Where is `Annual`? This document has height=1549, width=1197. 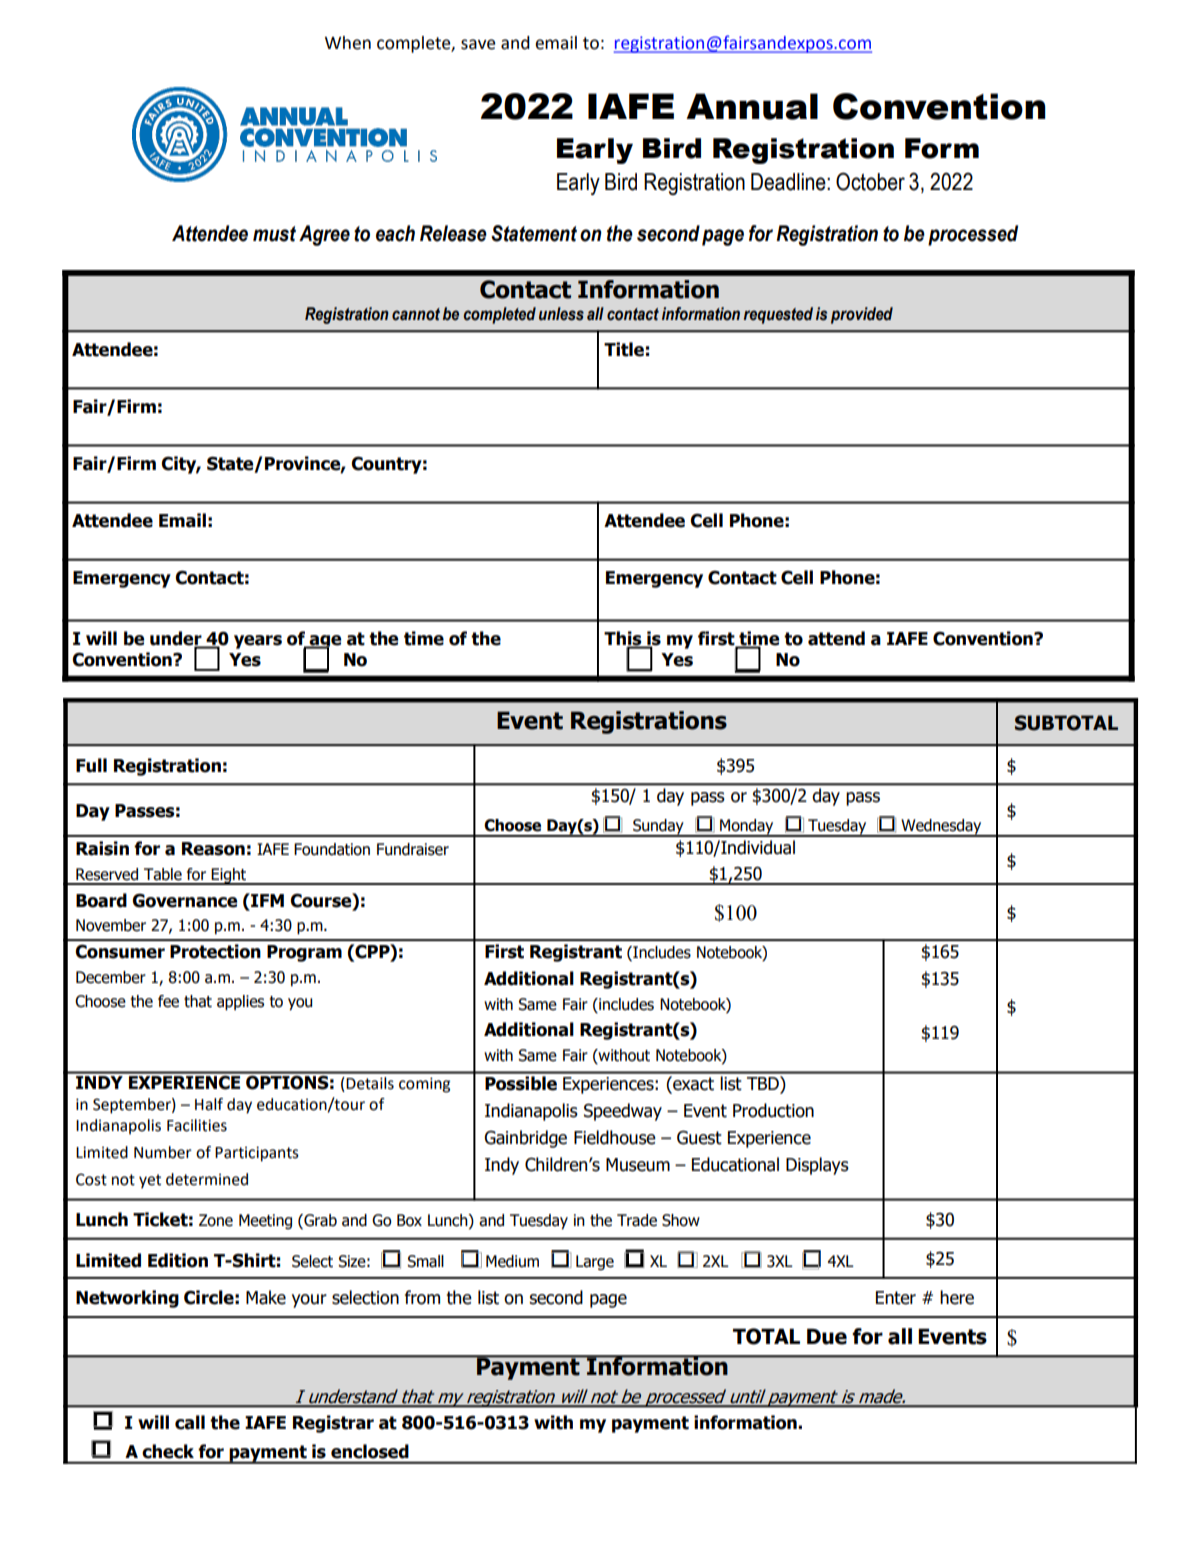 Annual is located at coordinates (752, 106).
